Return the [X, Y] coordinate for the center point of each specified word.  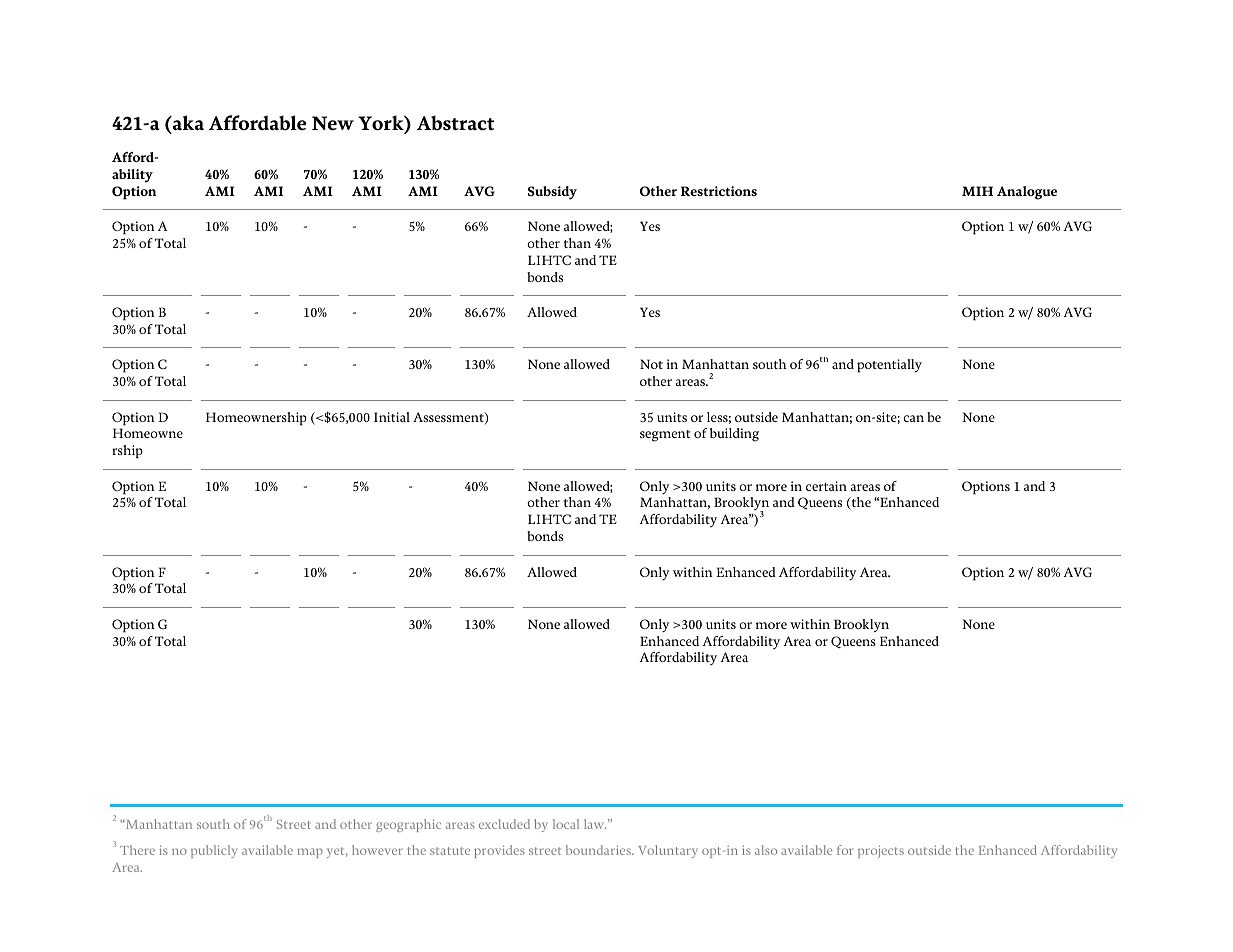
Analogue [1027, 193]
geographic [408, 825]
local [566, 824]
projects [881, 852]
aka [187, 122]
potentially [889, 366]
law [595, 824]
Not [651, 364]
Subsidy [552, 193]
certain [826, 486]
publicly [214, 851]
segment [665, 436]
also [766, 850]
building [734, 435]
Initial [392, 417]
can [913, 418]
